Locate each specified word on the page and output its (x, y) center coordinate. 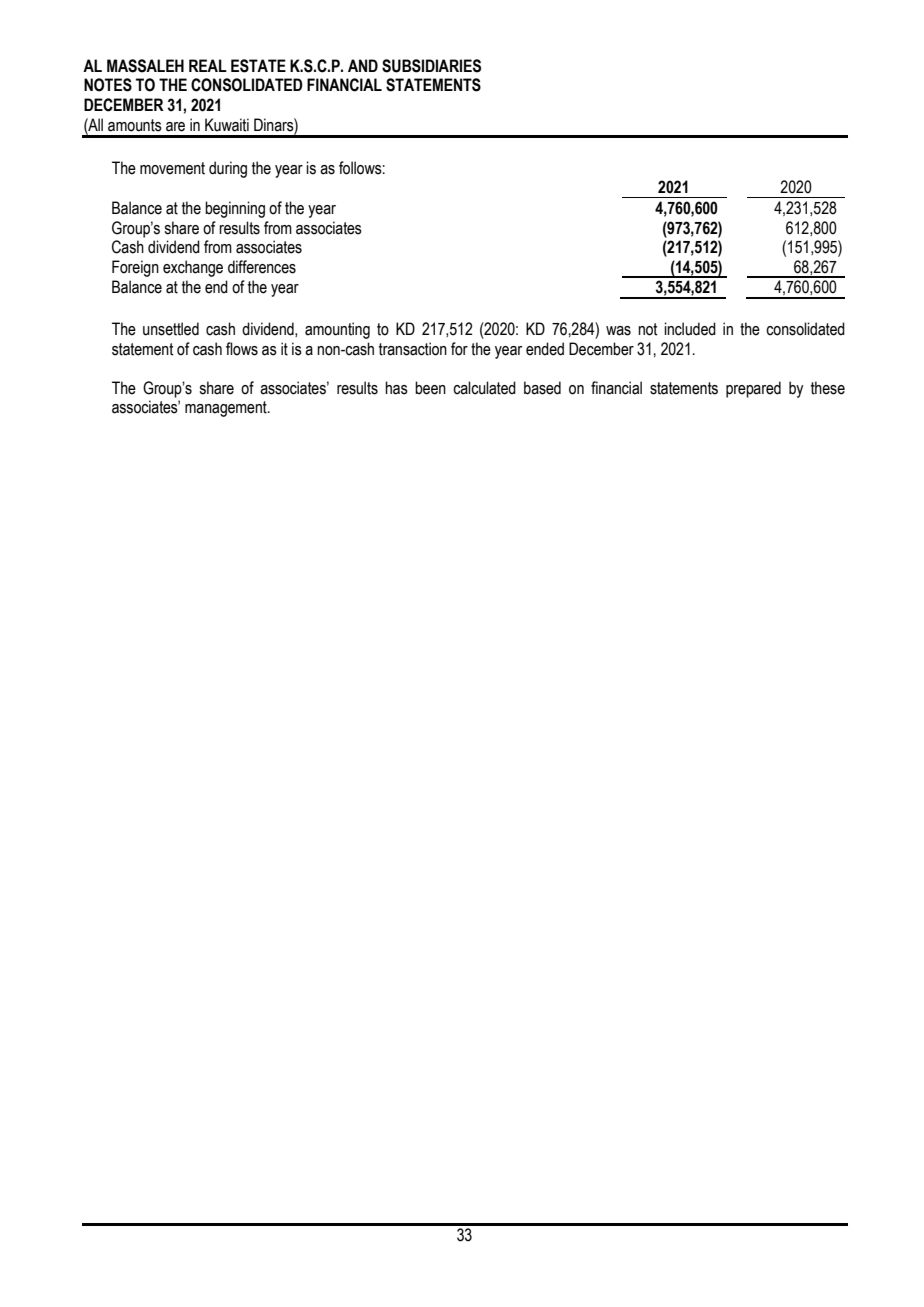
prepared (753, 389)
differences (262, 267)
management (227, 409)
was (618, 331)
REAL (208, 65)
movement (172, 168)
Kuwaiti (227, 125)
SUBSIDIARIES (431, 66)
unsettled (171, 329)
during (228, 169)
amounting (337, 330)
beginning (235, 209)
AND (363, 65)
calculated (484, 388)
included (690, 329)
